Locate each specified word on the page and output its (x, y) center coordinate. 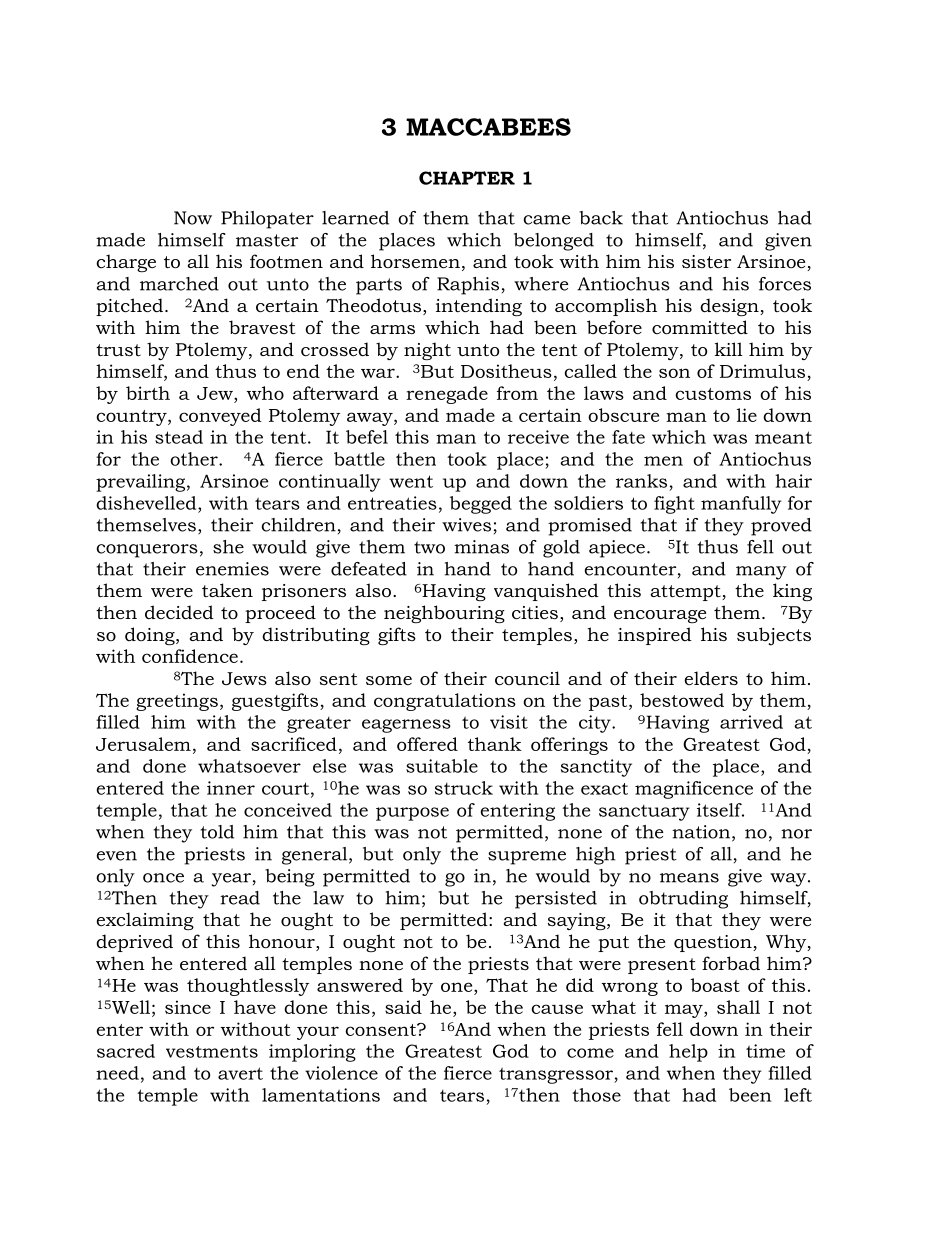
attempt (686, 593)
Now (193, 218)
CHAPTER (467, 178)
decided (179, 612)
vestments (212, 1052)
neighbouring (444, 614)
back (601, 218)
